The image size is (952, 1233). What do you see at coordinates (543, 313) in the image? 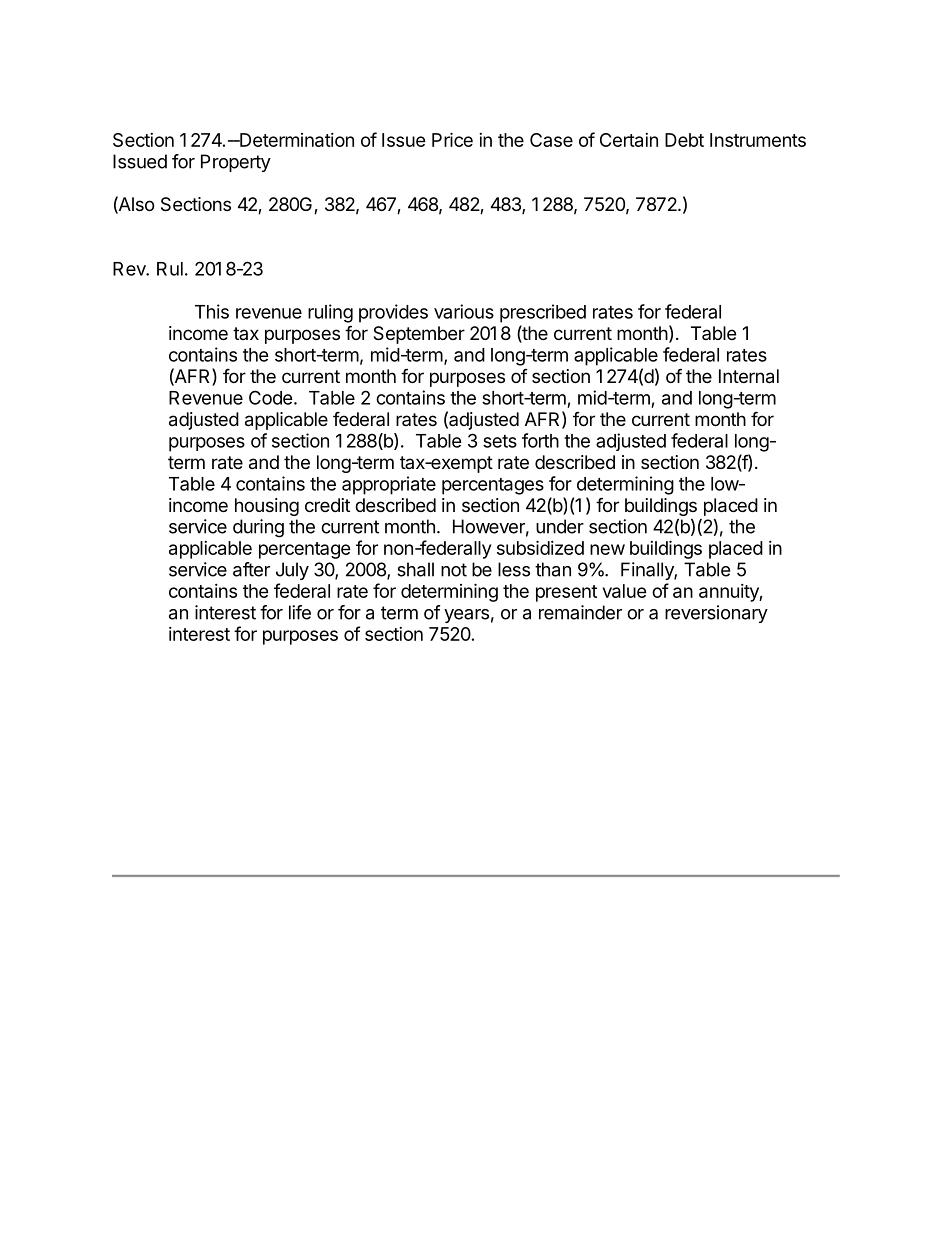
I see `prescribed` at bounding box center [543, 313].
